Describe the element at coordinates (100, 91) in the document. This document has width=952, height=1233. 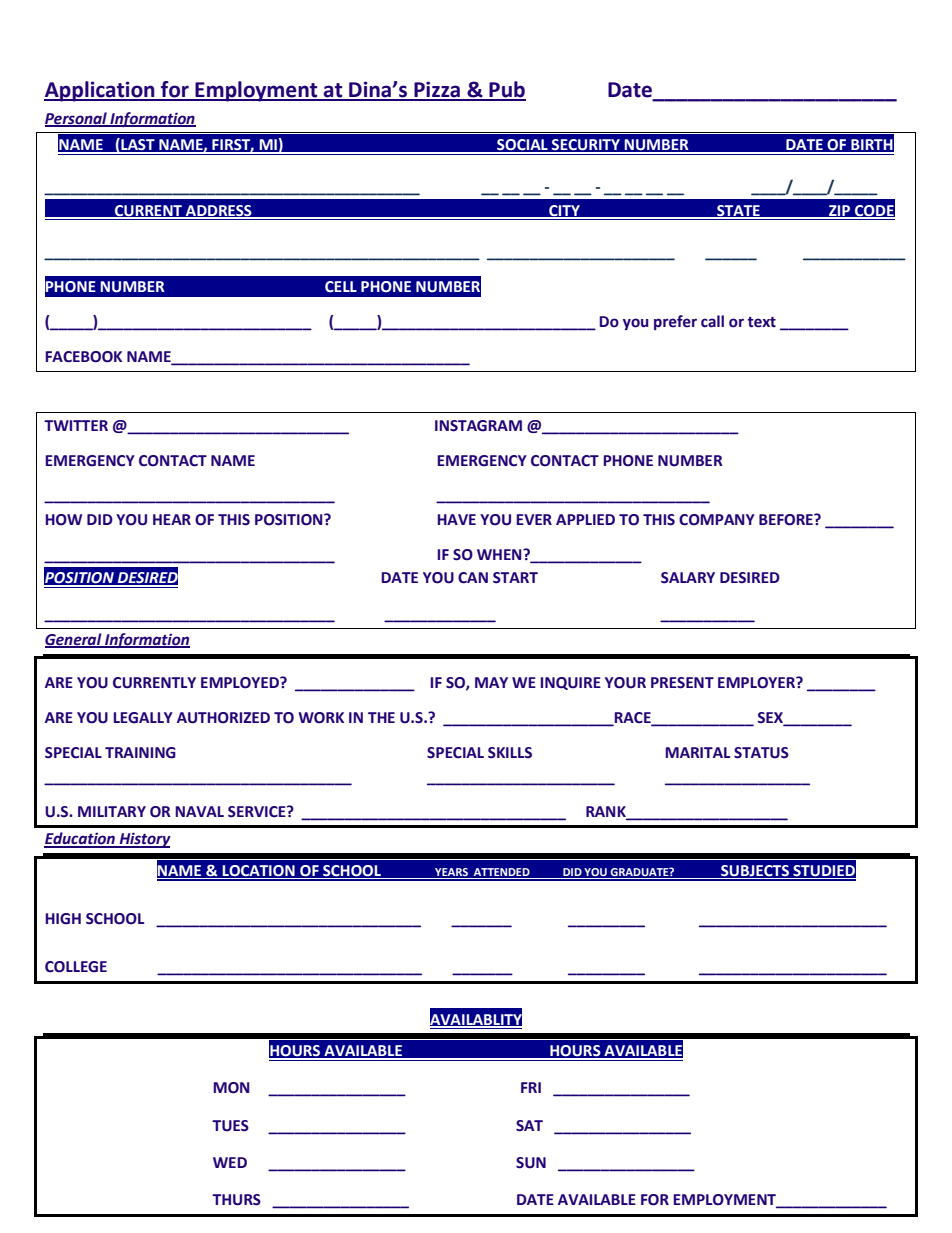
I see `Application` at that location.
